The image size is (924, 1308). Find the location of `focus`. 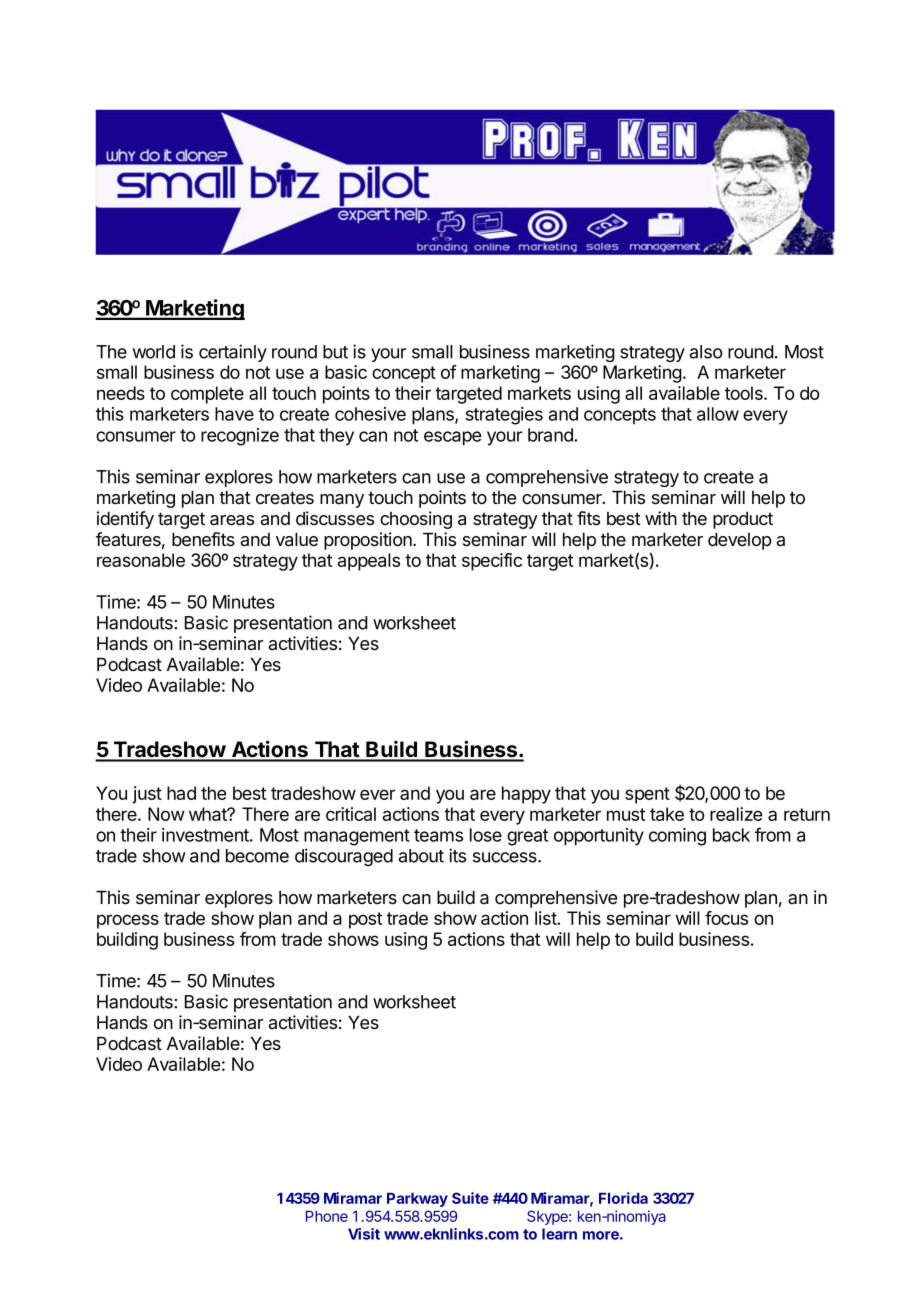

focus is located at coordinates (726, 918).
